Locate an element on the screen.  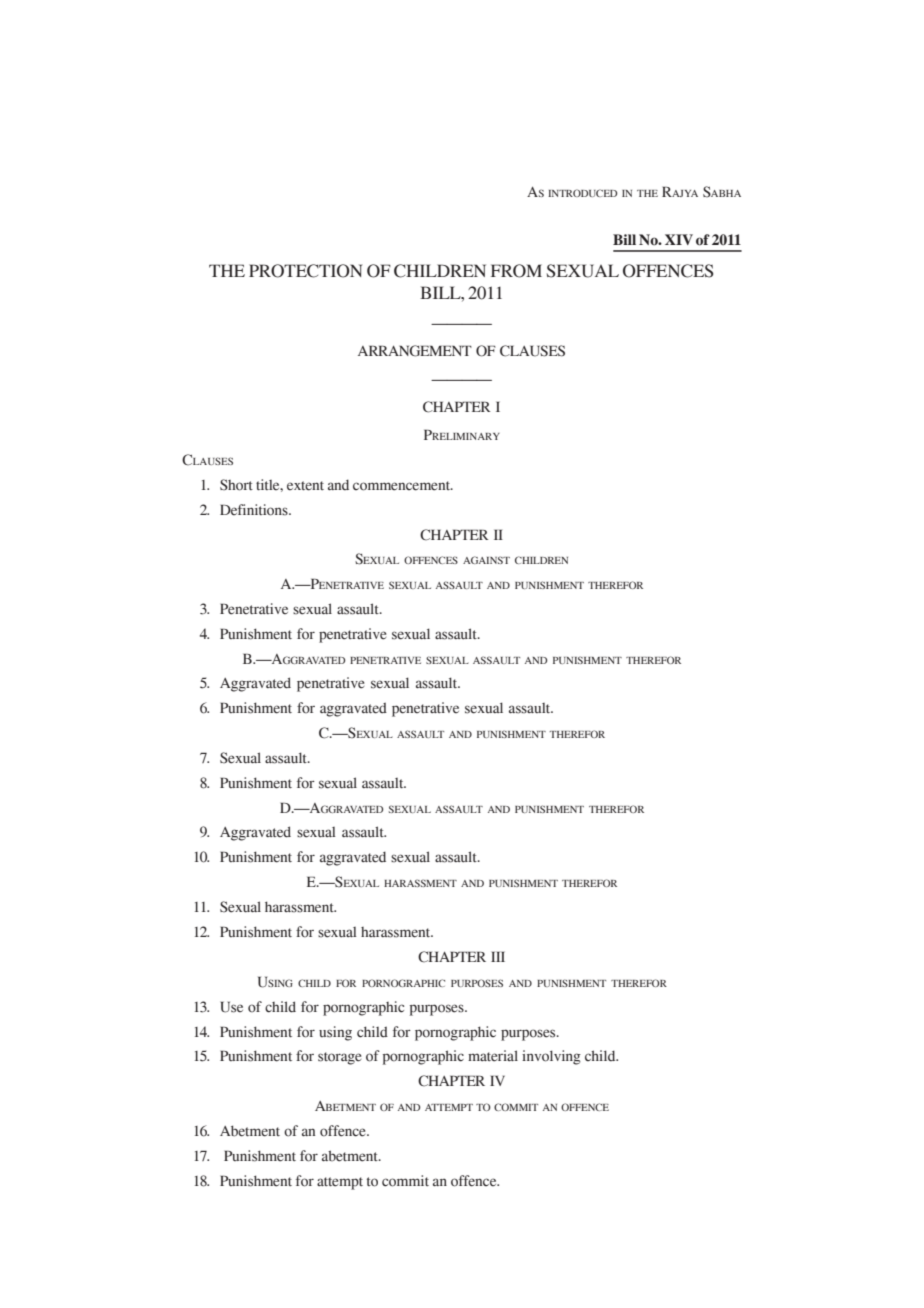
Short is located at coordinates (236, 485).
